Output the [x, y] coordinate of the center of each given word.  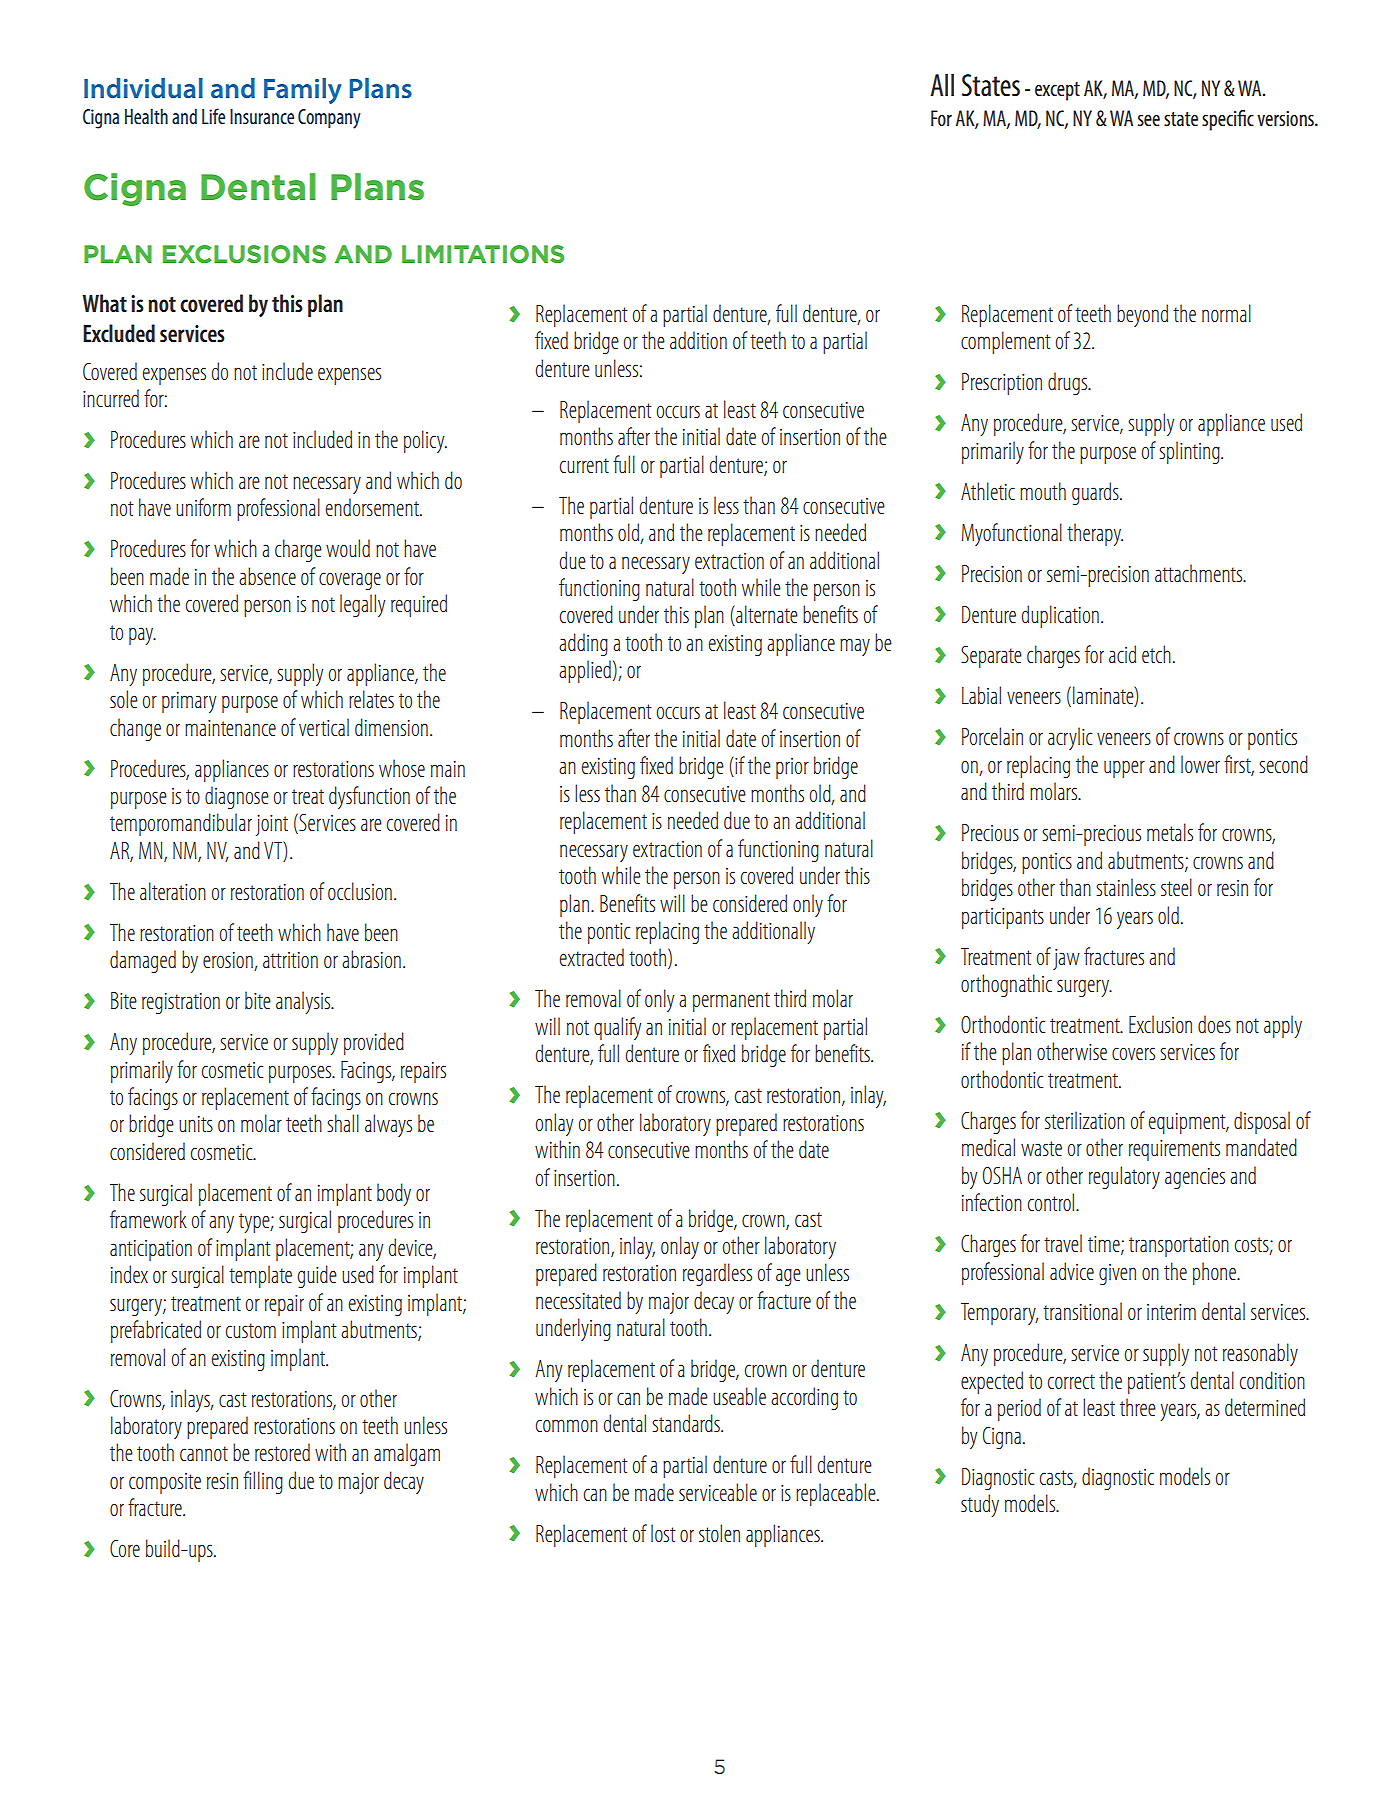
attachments [1200, 573]
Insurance [262, 116]
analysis [304, 1002]
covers [1133, 1053]
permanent [731, 1002]
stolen [719, 1533]
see [1149, 120]
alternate [766, 615]
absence [267, 576]
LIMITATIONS [483, 254]
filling [263, 1482]
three [1138, 1407]
